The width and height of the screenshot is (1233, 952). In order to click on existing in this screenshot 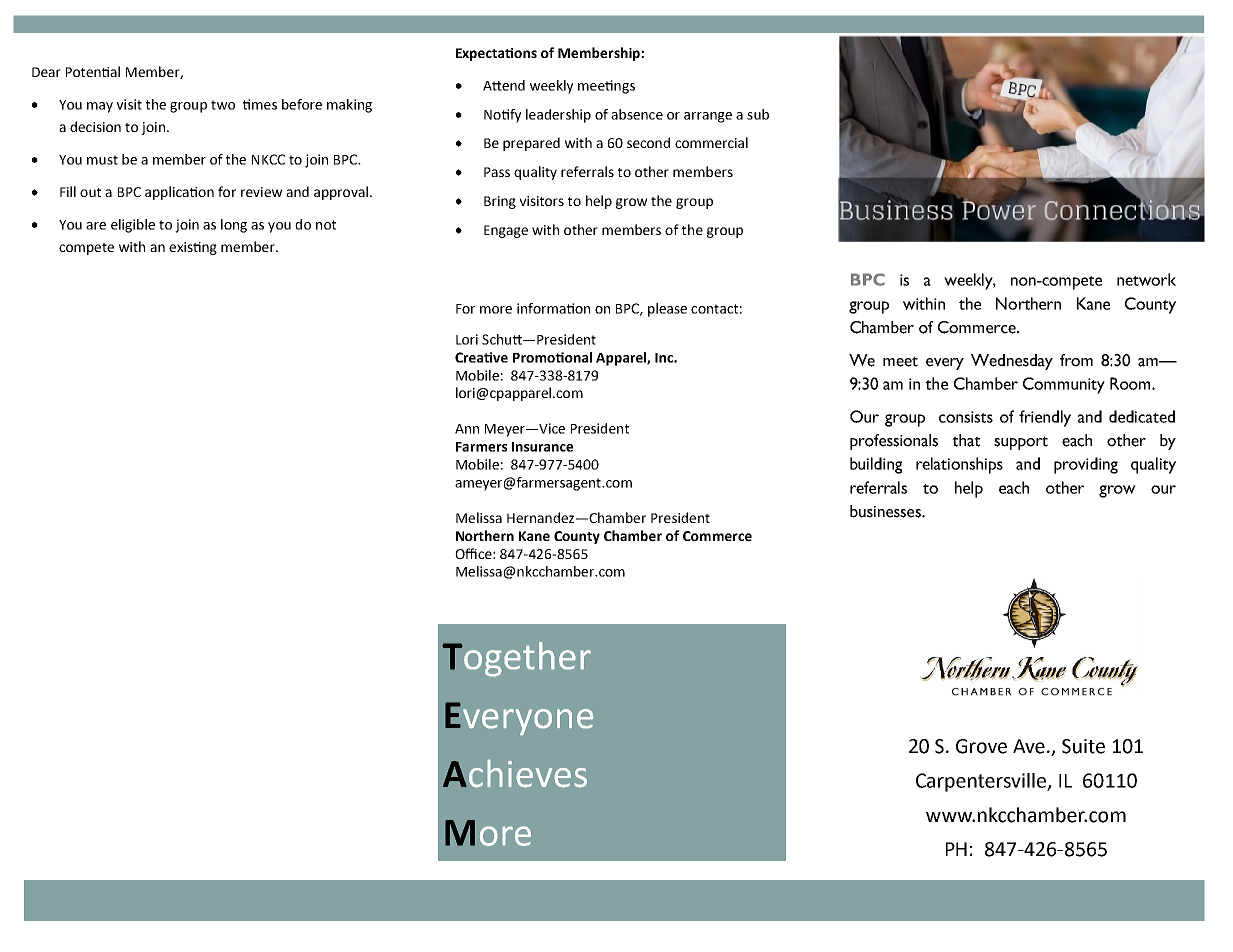, I will do `click(193, 248)`.
